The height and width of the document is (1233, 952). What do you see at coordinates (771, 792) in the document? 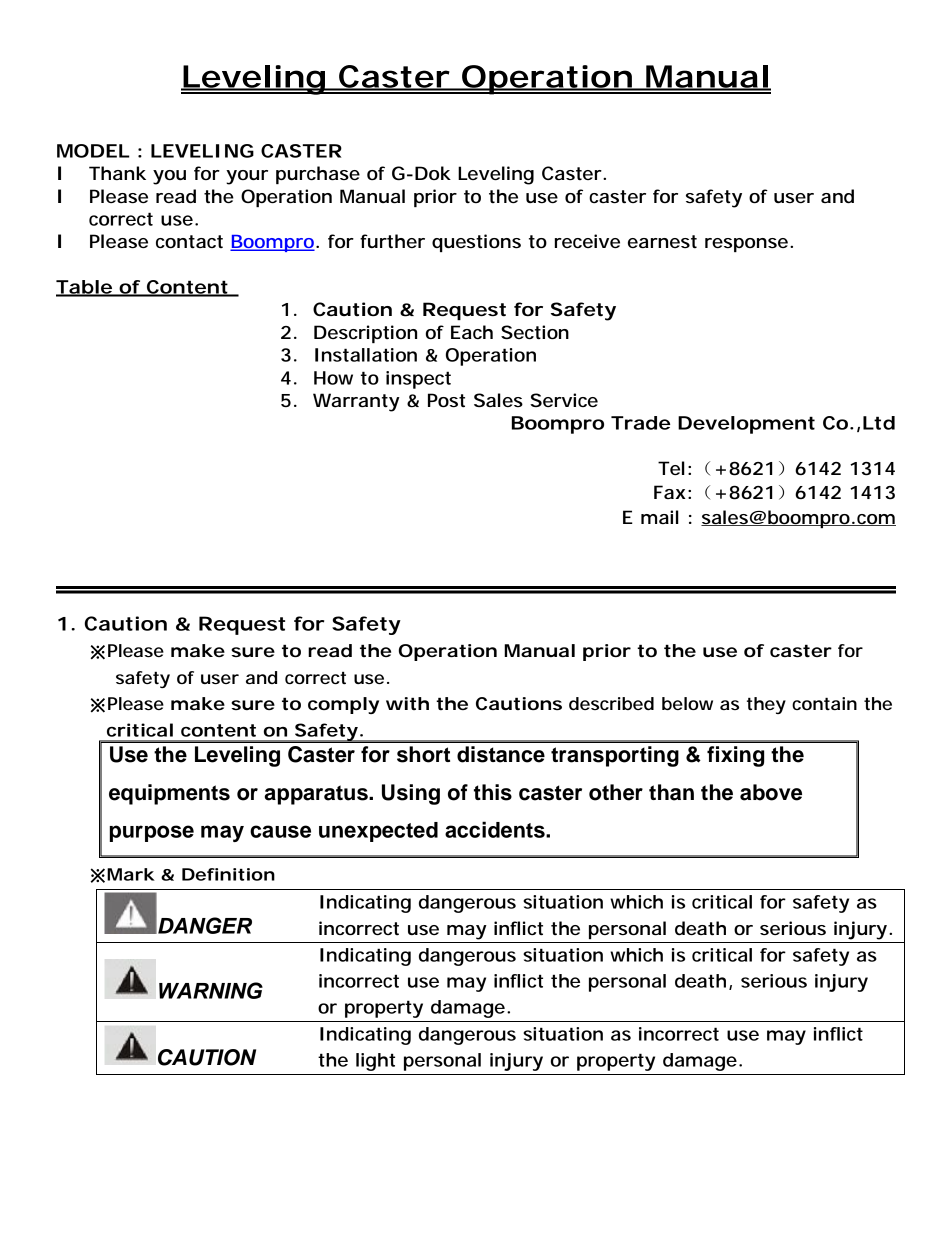
I see `above` at bounding box center [771, 792].
